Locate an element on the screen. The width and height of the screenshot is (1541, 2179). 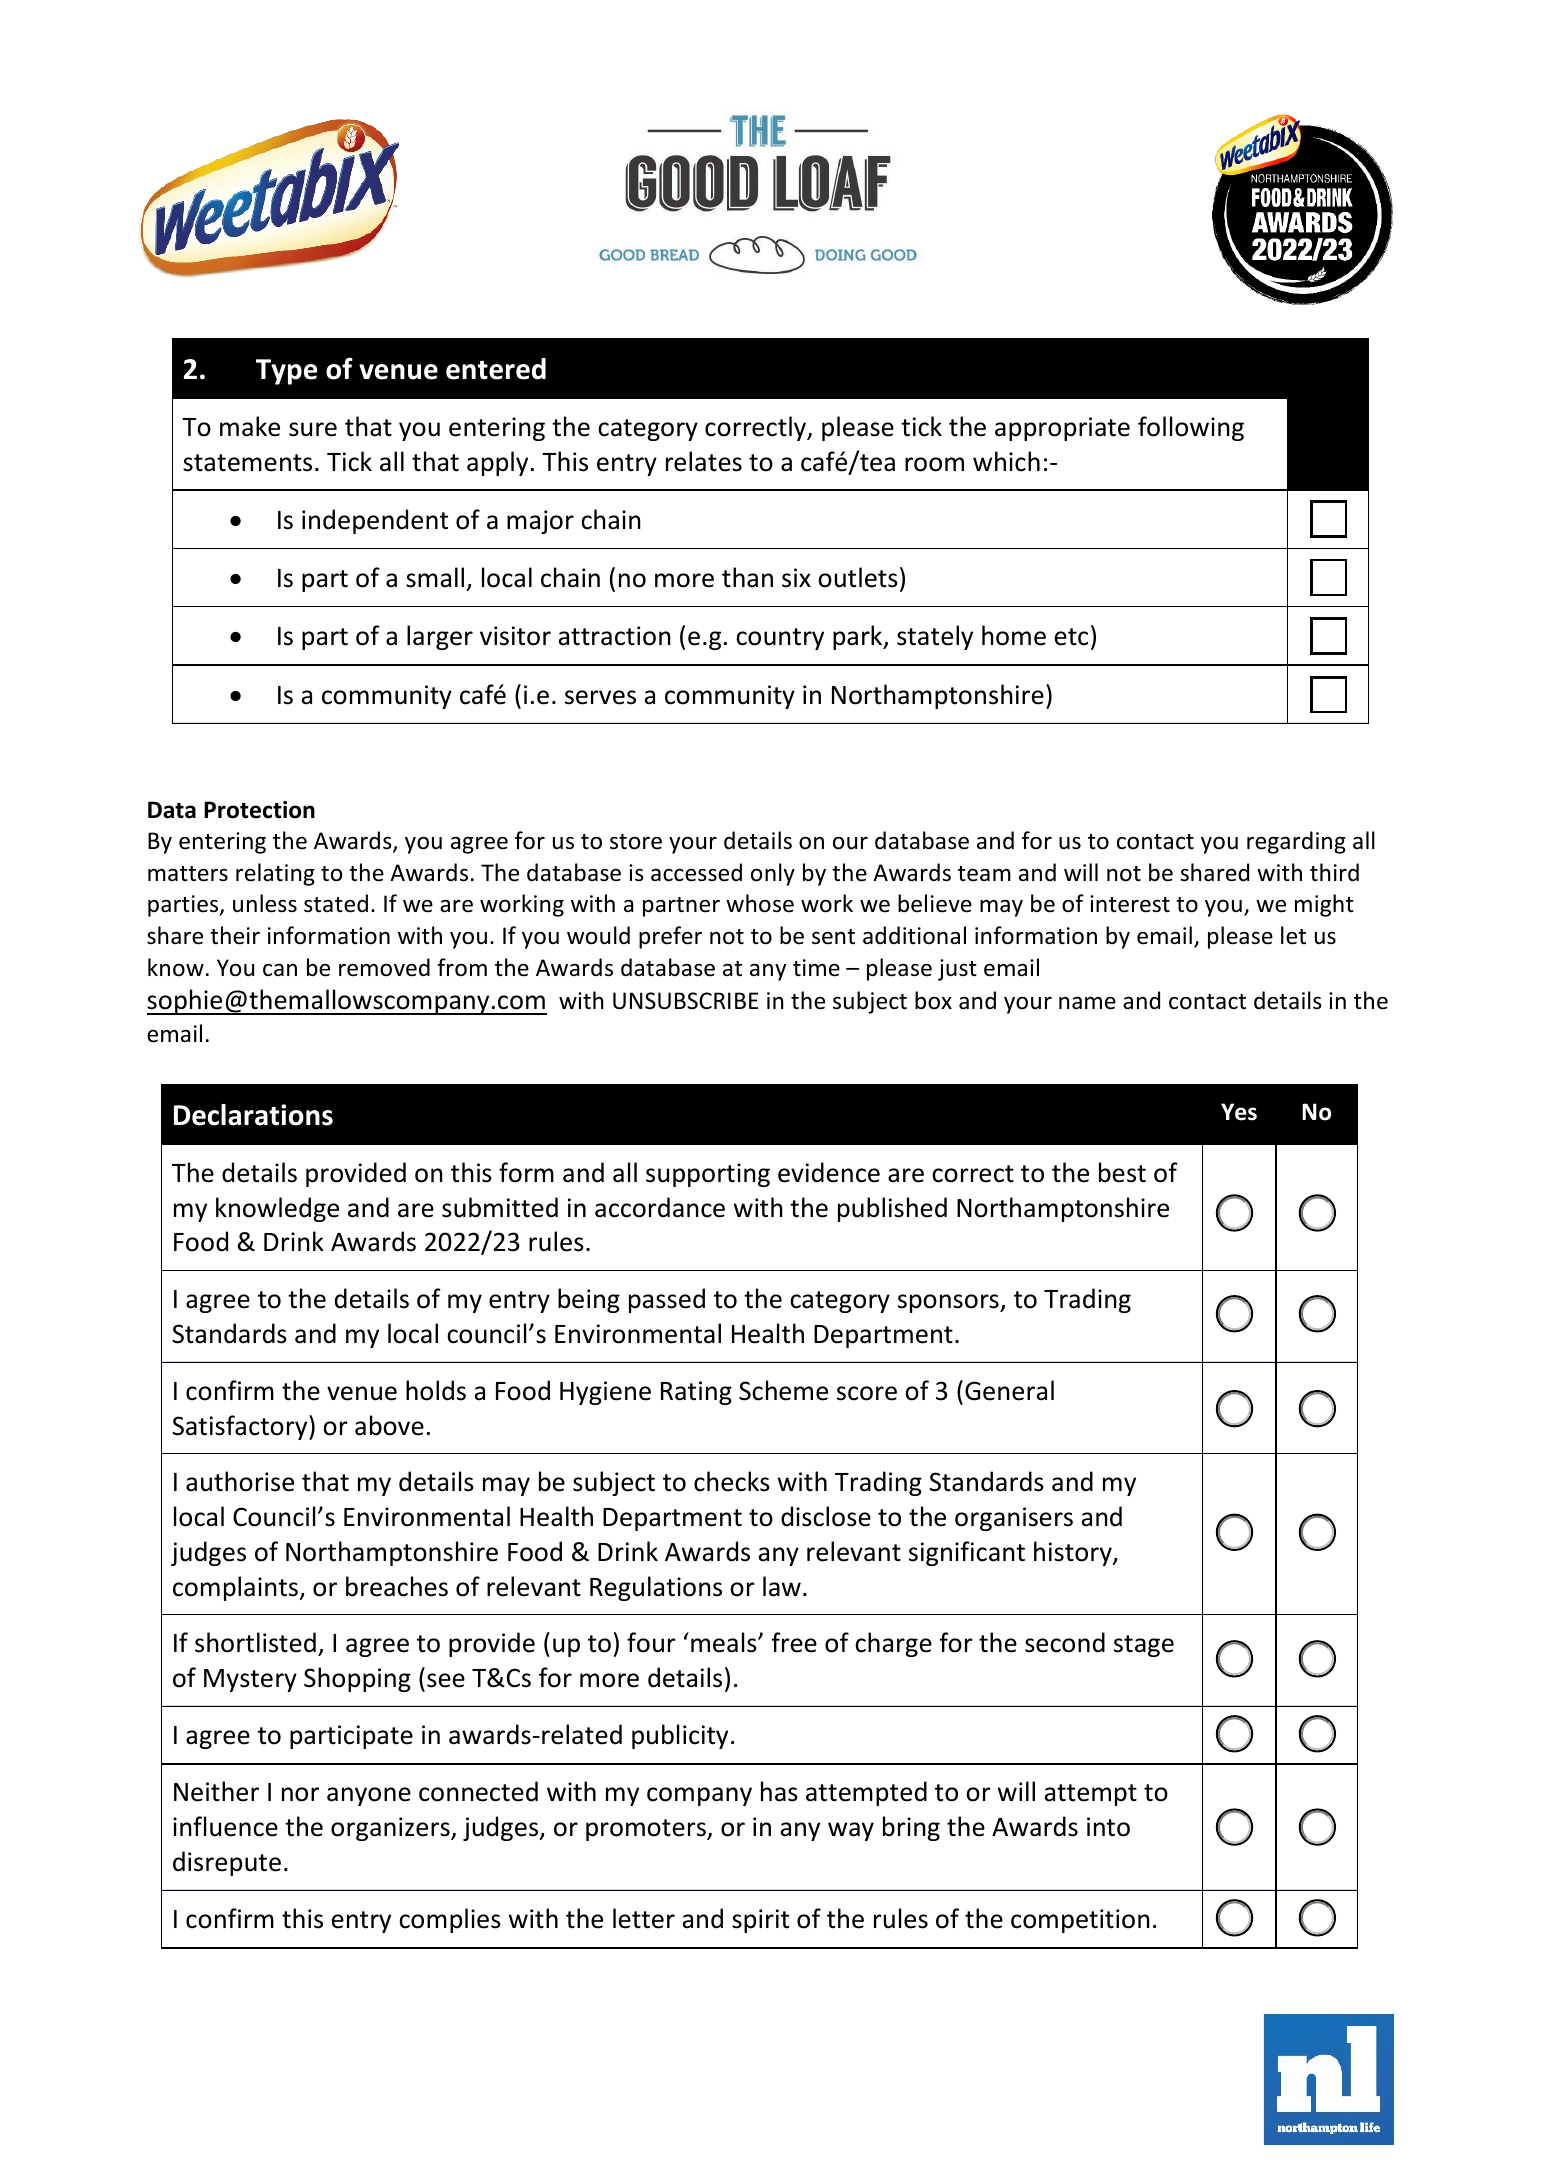
stated is located at coordinates (336, 903).
